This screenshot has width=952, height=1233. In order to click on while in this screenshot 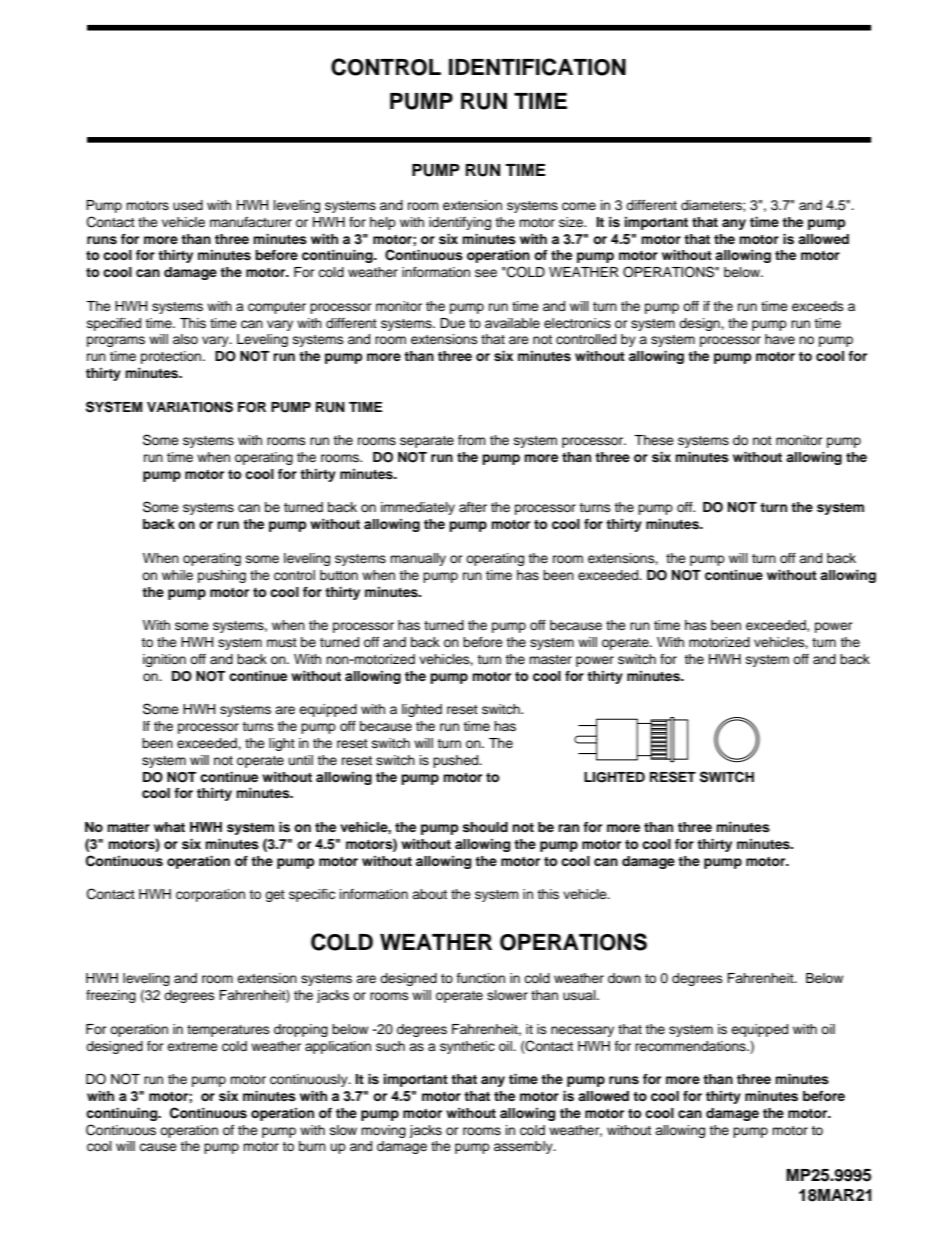, I will do `click(177, 575)`.
